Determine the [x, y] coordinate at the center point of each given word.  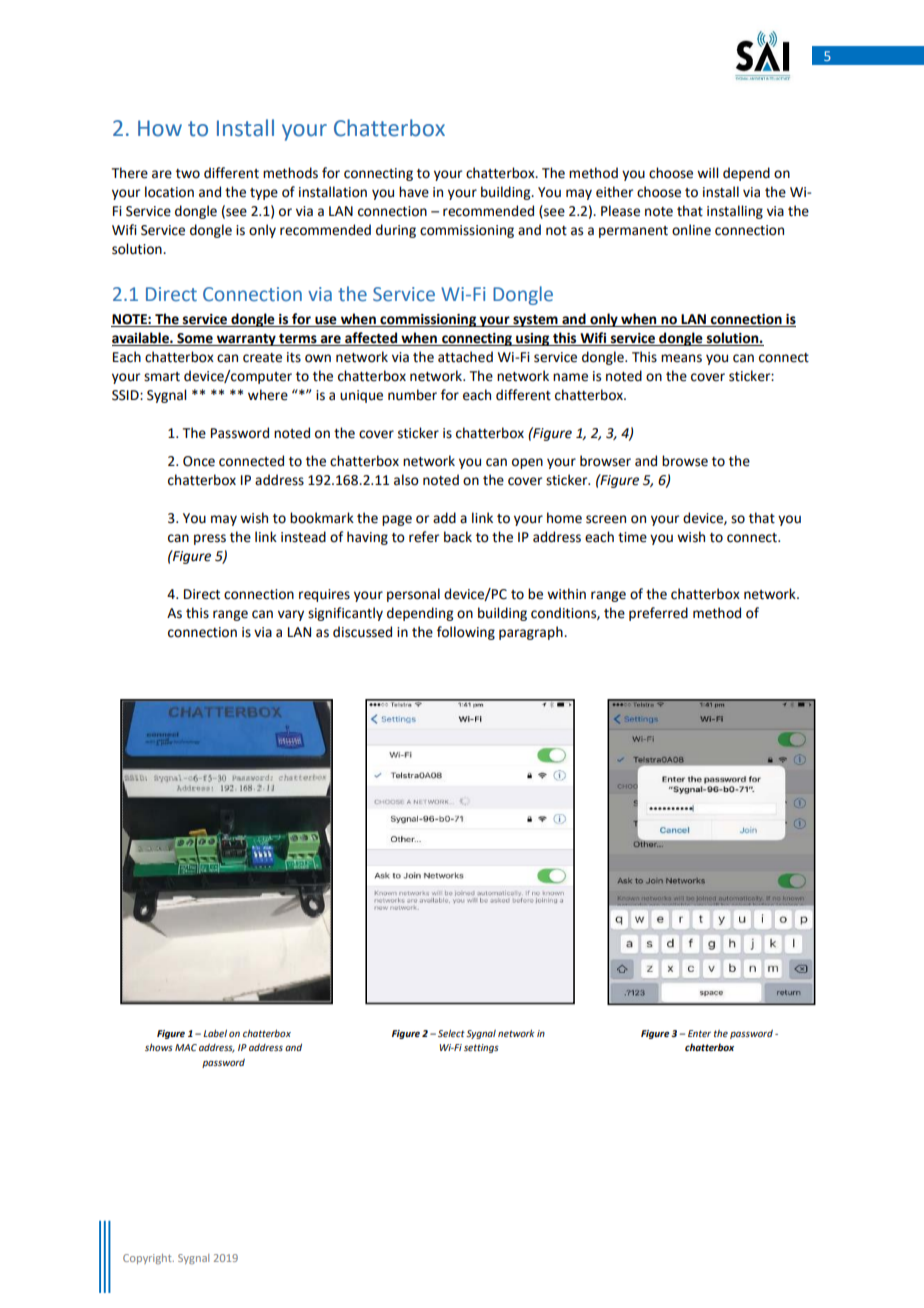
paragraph [532, 633]
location [169, 192]
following [466, 633]
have [414, 192]
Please [620, 211]
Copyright [148, 1259]
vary [291, 615]
